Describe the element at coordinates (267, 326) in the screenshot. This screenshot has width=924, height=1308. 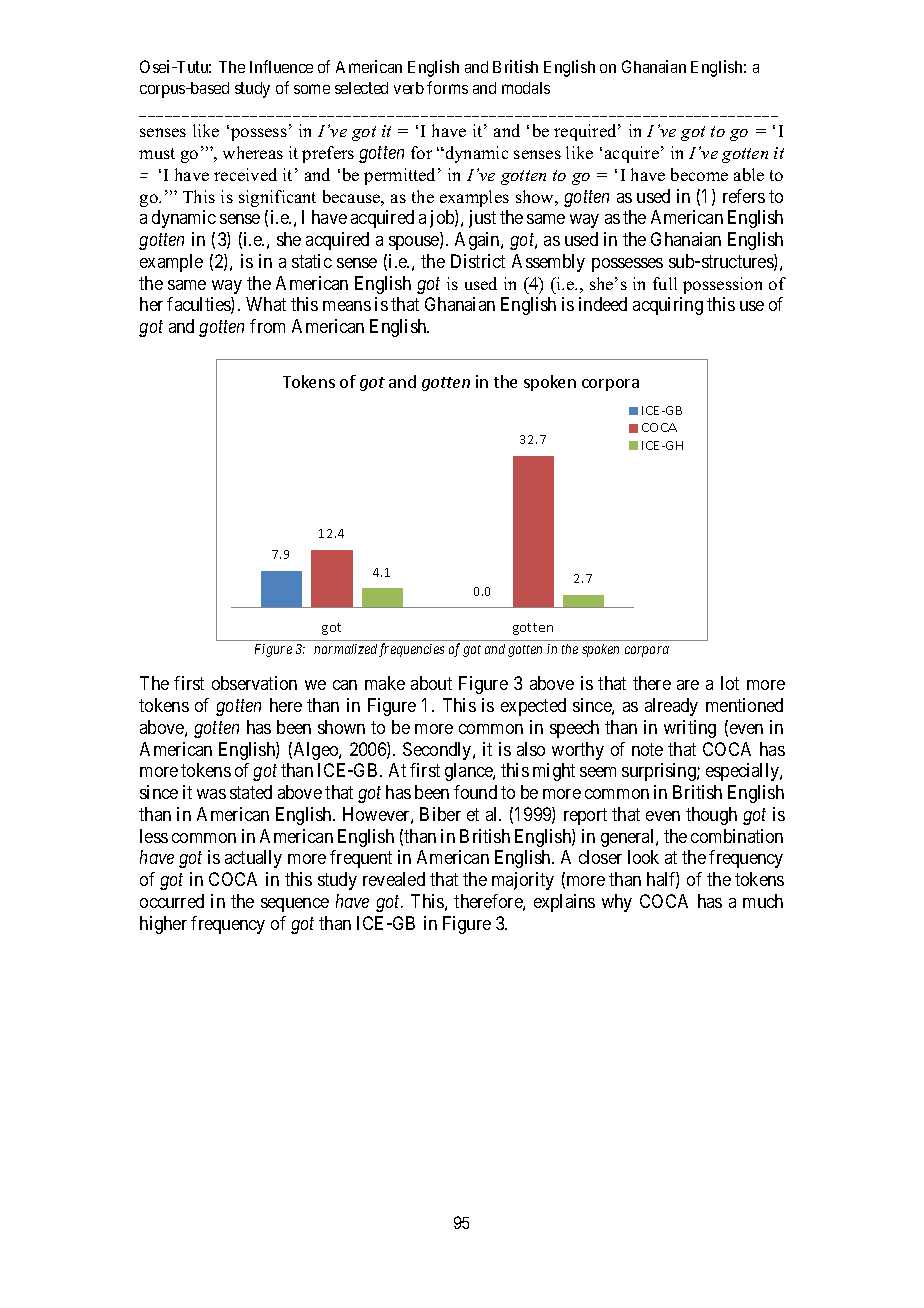
I see `from` at that location.
